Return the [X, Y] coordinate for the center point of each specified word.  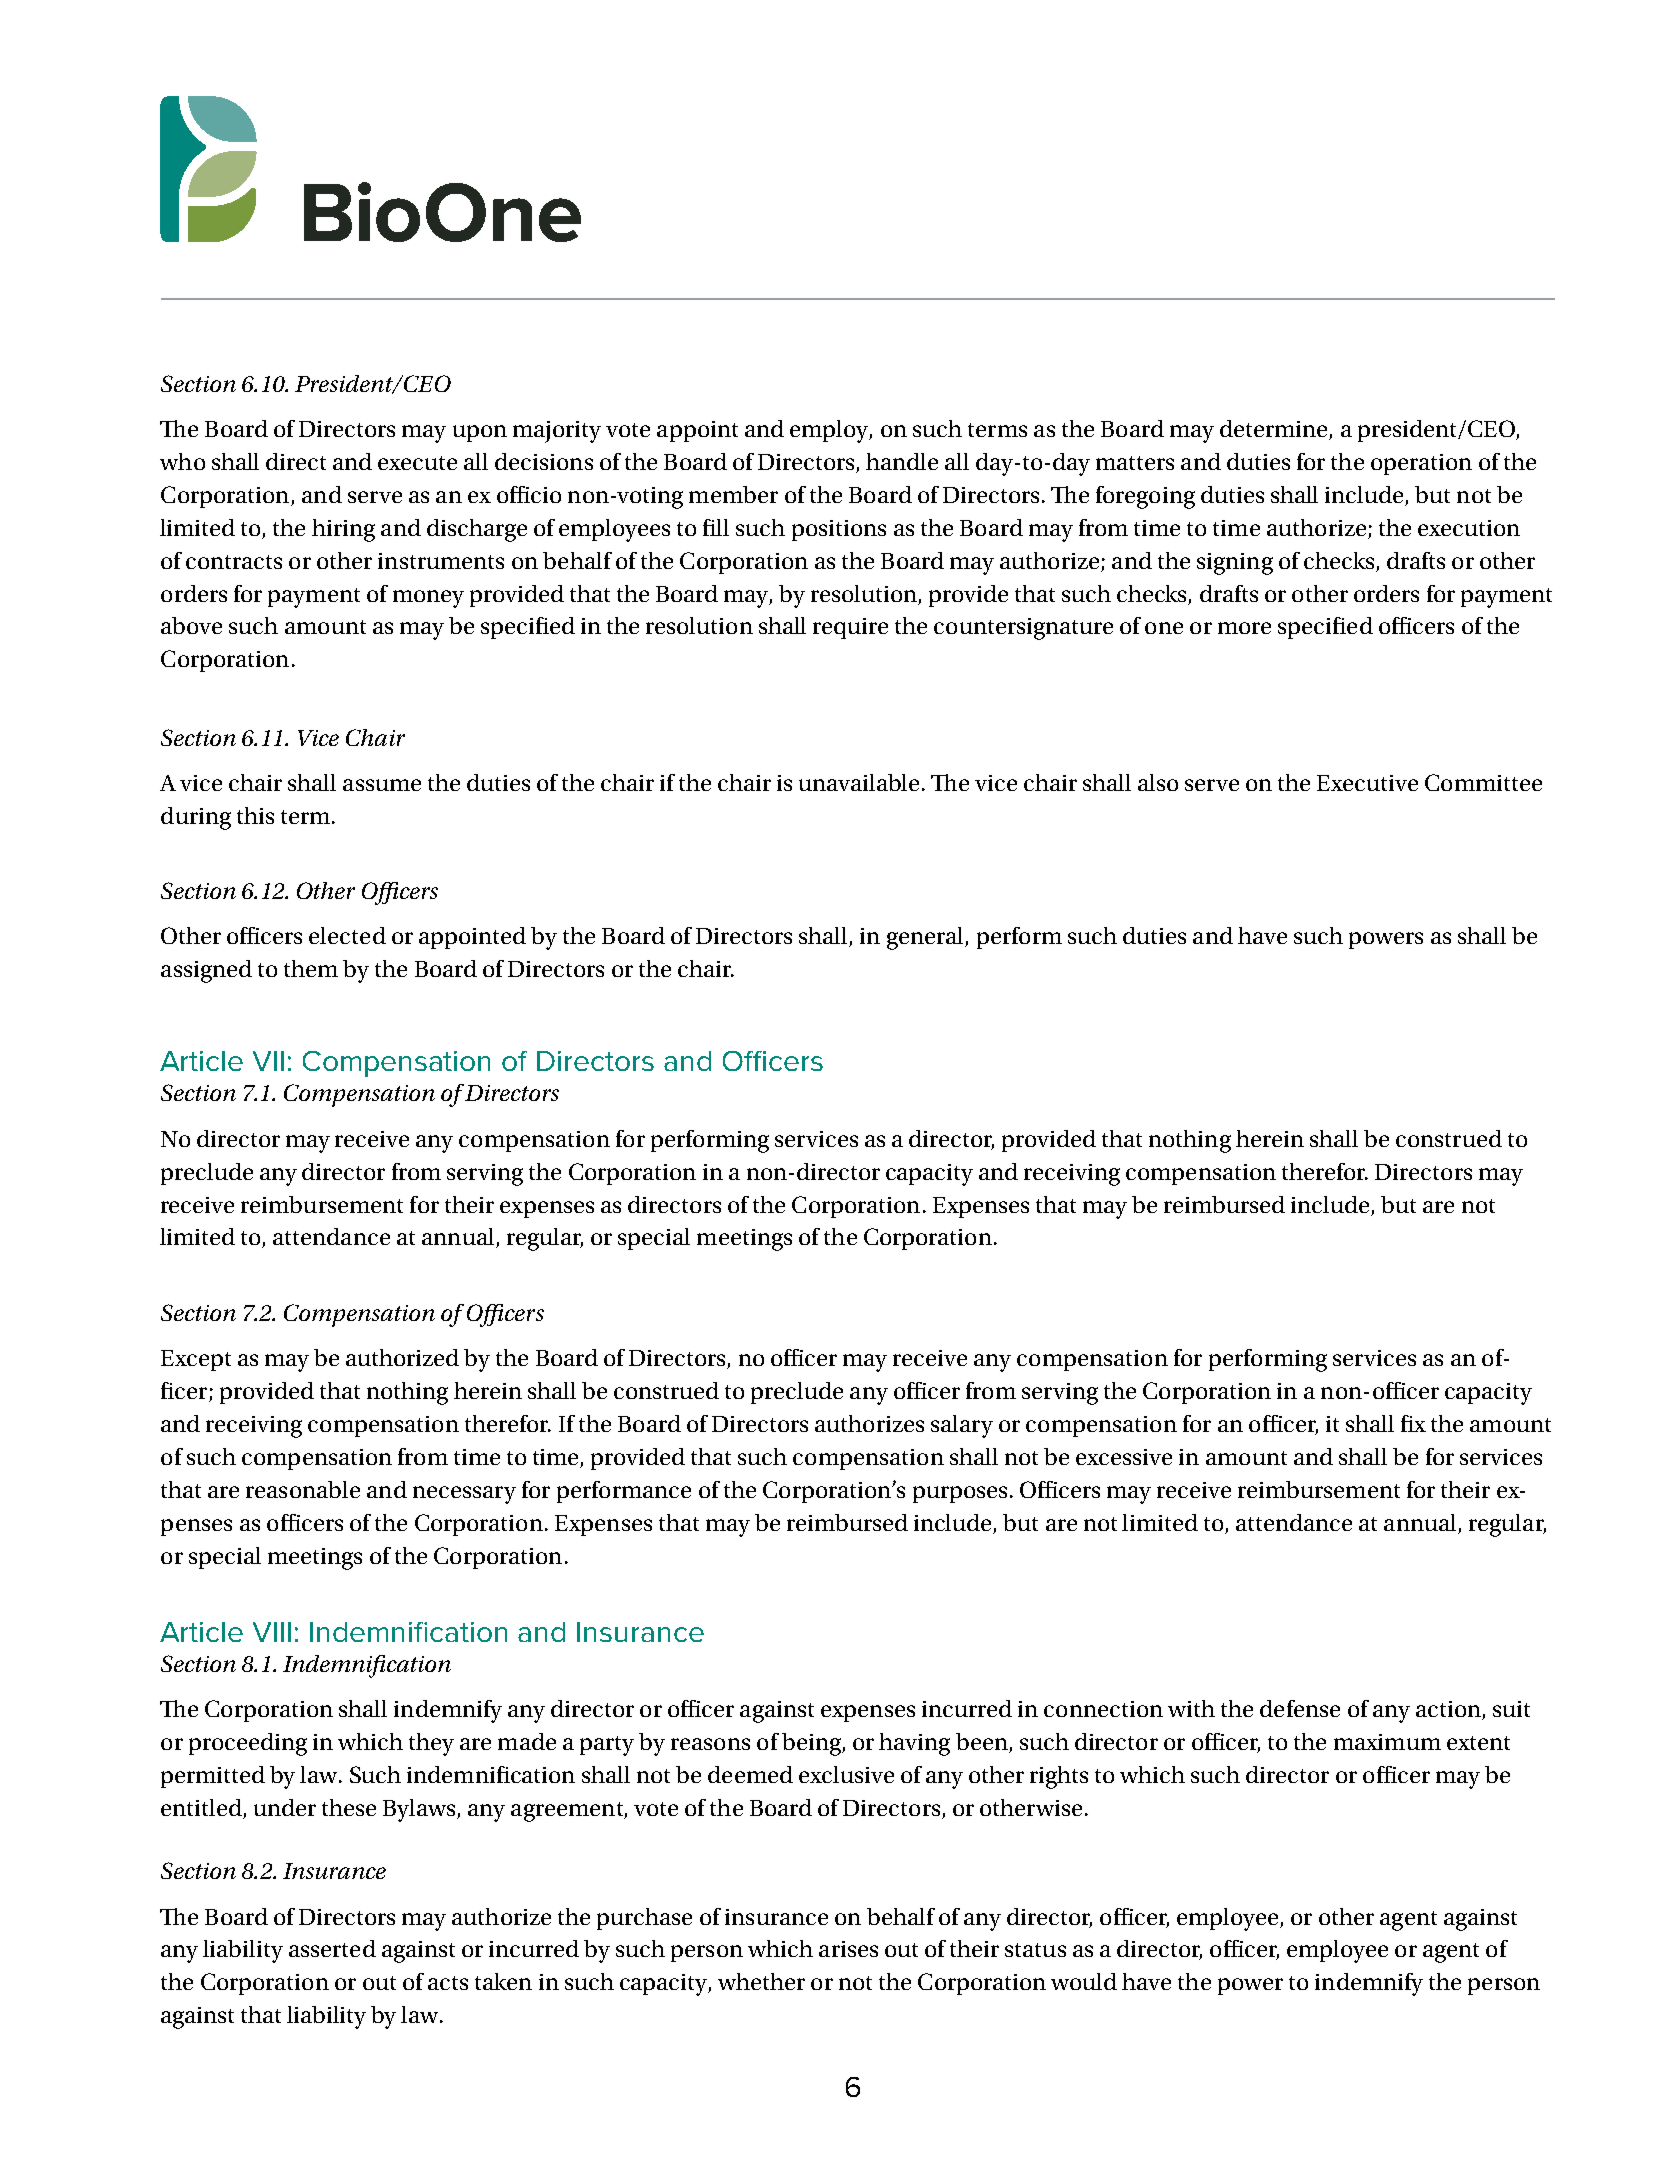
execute [417, 463]
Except [196, 1360]
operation [1421, 464]
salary [962, 1426]
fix [1413, 1423]
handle [902, 461]
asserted [332, 1948]
